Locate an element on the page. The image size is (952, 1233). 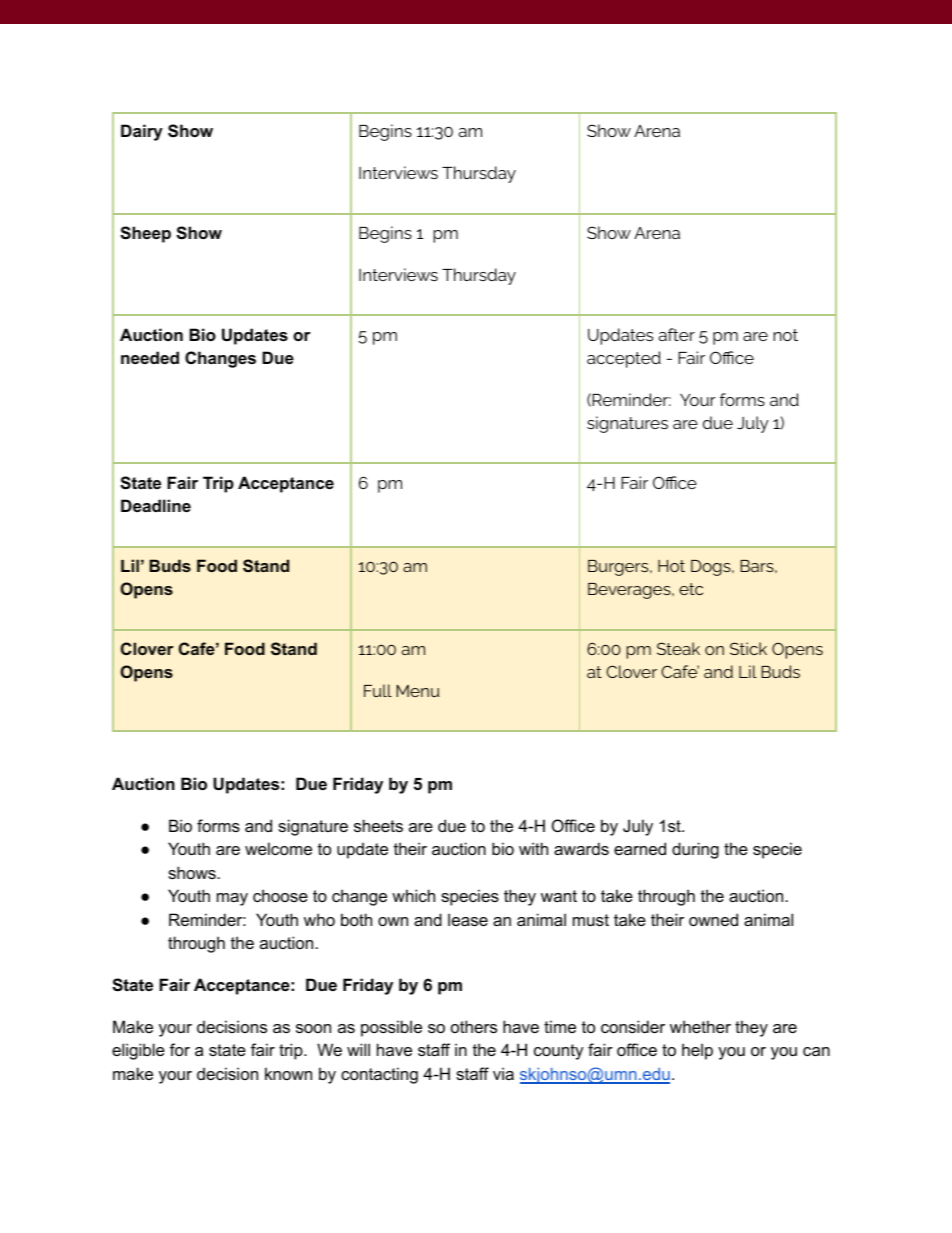
Dogs is located at coordinates (712, 568).
